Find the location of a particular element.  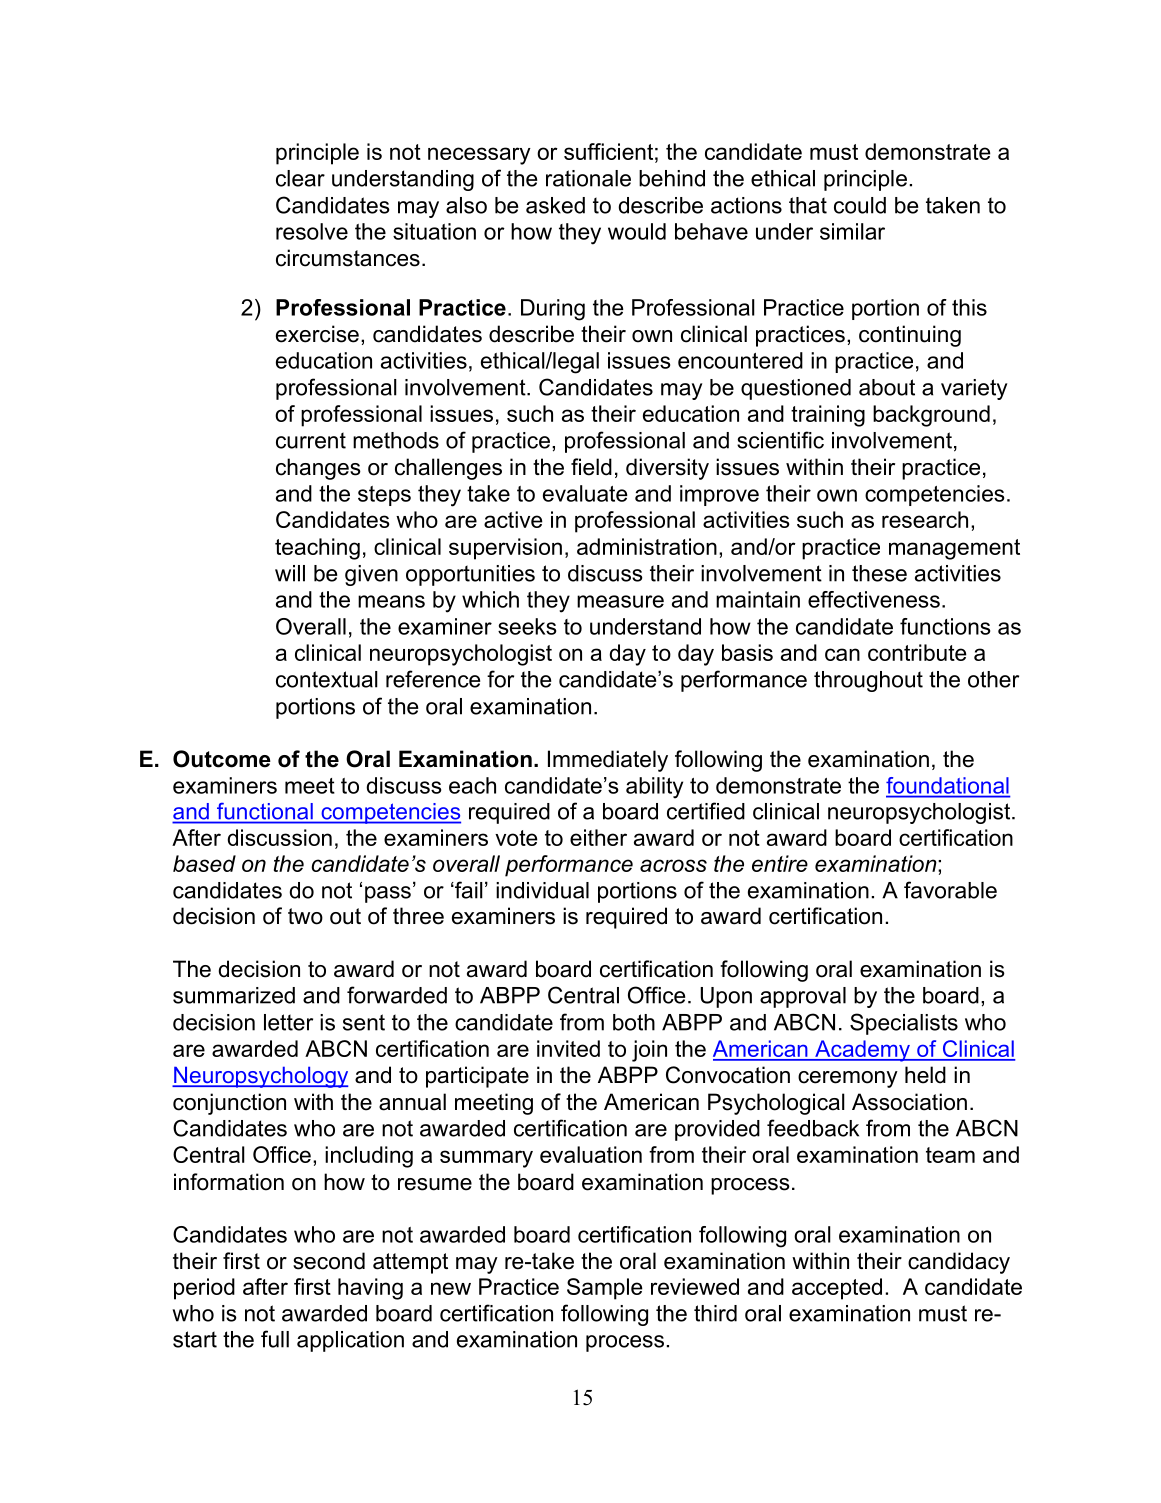

clear is located at coordinates (300, 178).
